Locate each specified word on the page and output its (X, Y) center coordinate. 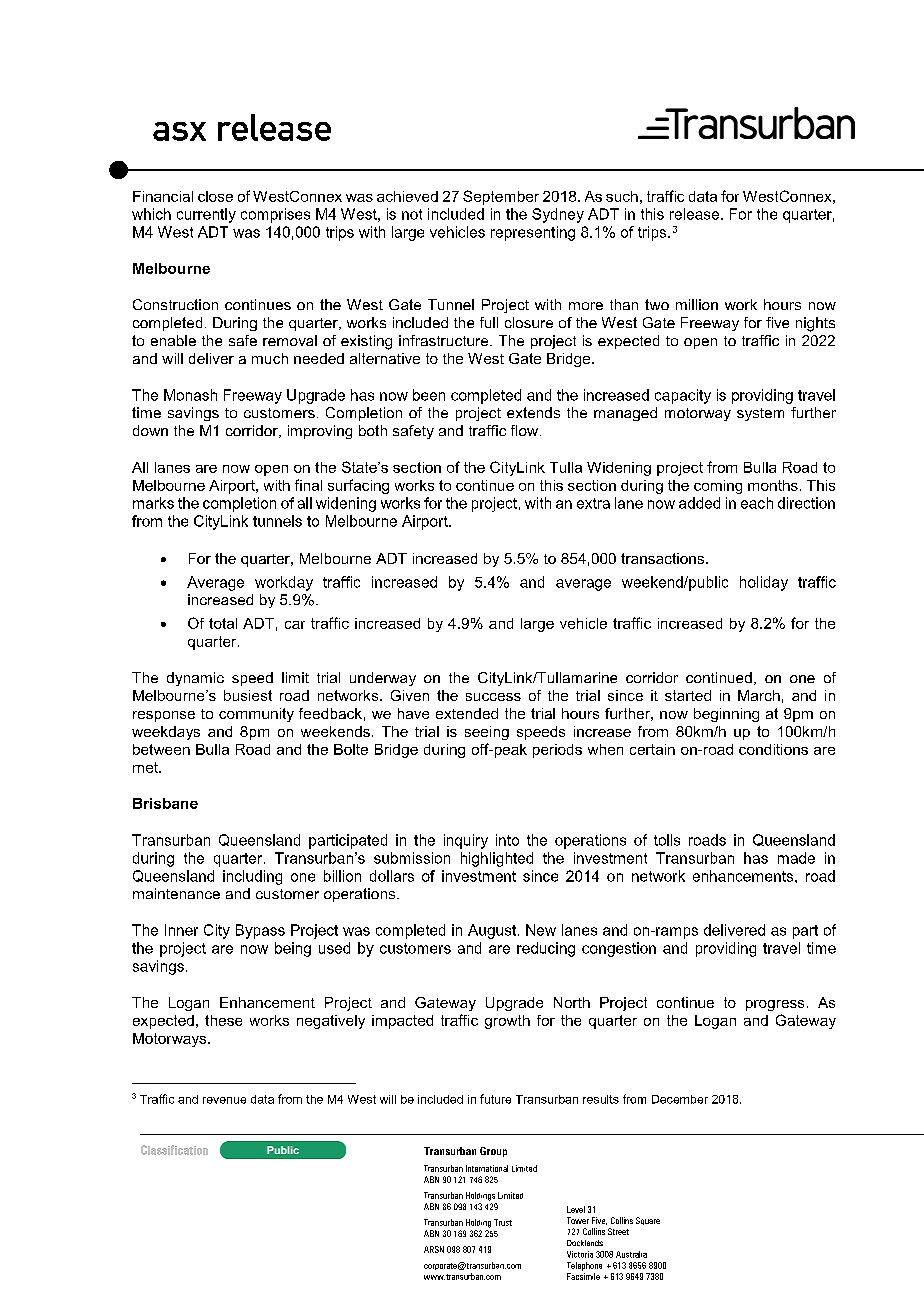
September (501, 197)
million (697, 304)
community (256, 715)
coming (718, 487)
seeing (487, 733)
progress (775, 1005)
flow (524, 430)
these (223, 1020)
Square (648, 1221)
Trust (503, 1222)
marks (153, 503)
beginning (726, 715)
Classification (174, 1150)
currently (206, 215)
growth (507, 1022)
